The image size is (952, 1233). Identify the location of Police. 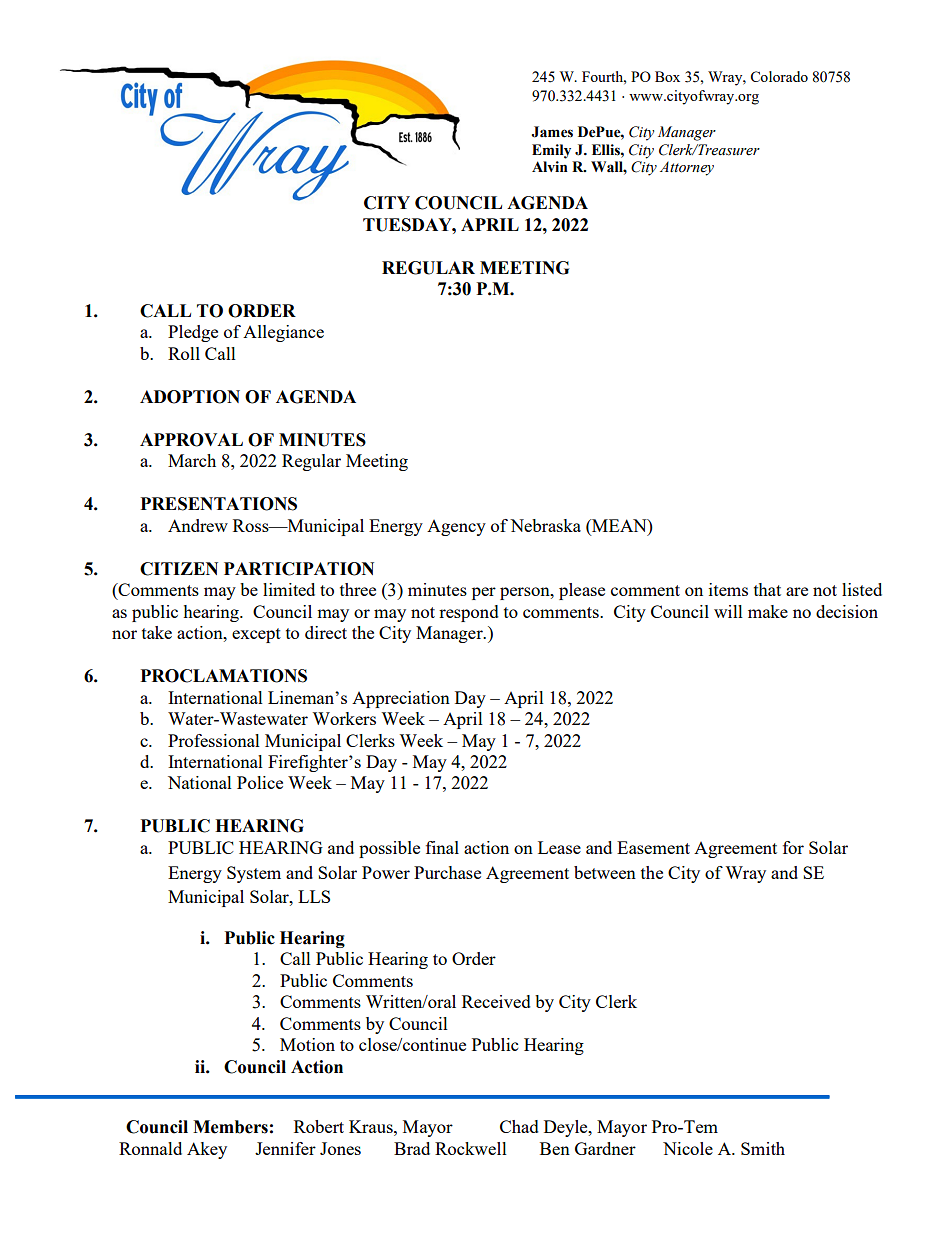
(260, 782).
